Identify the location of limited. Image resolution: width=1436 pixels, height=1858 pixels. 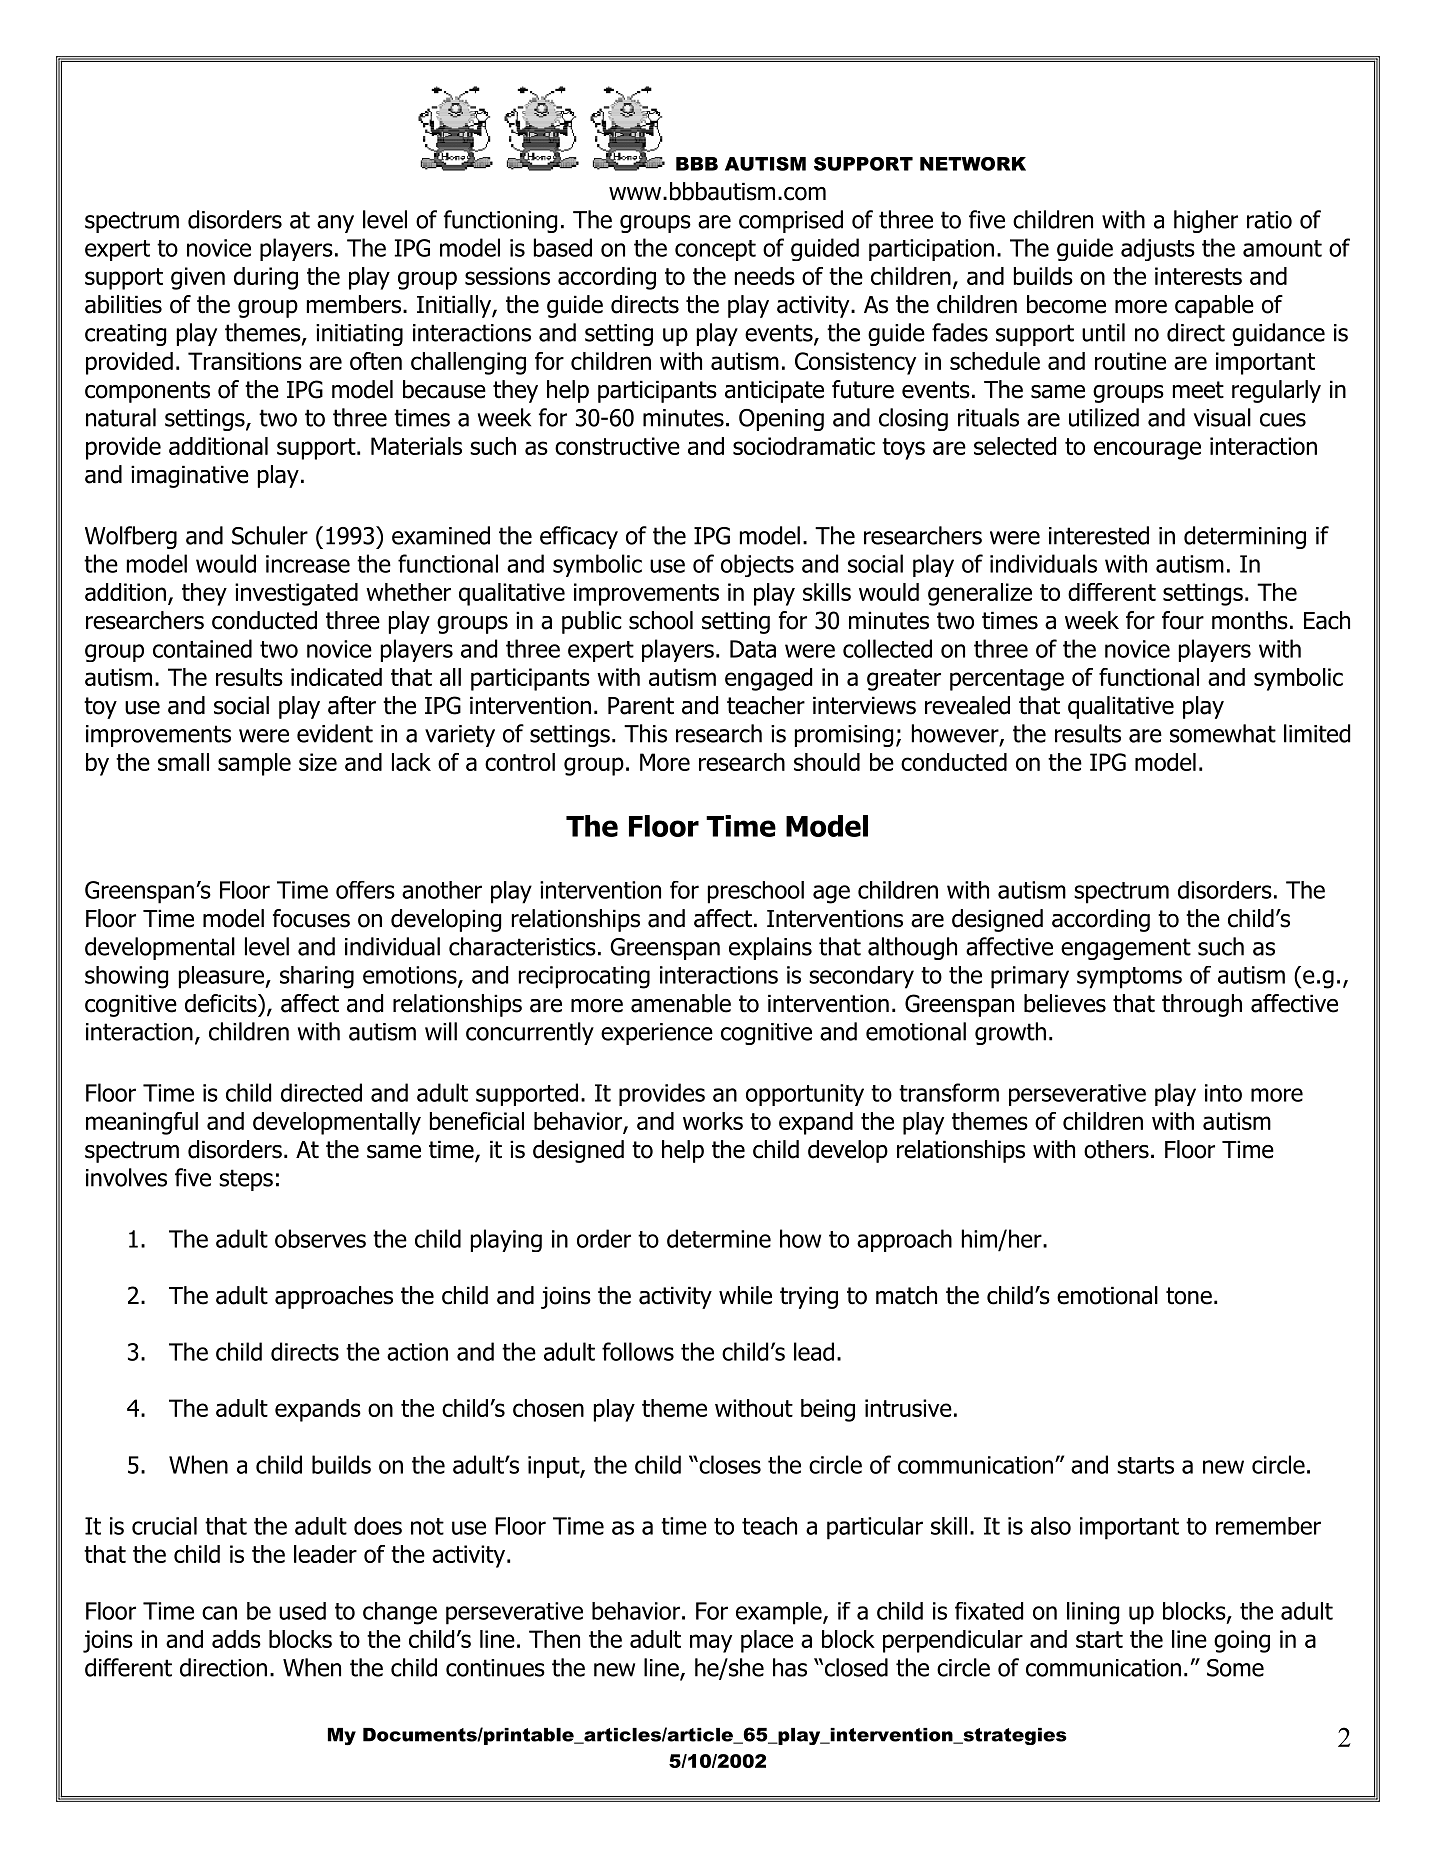
(1317, 733).
